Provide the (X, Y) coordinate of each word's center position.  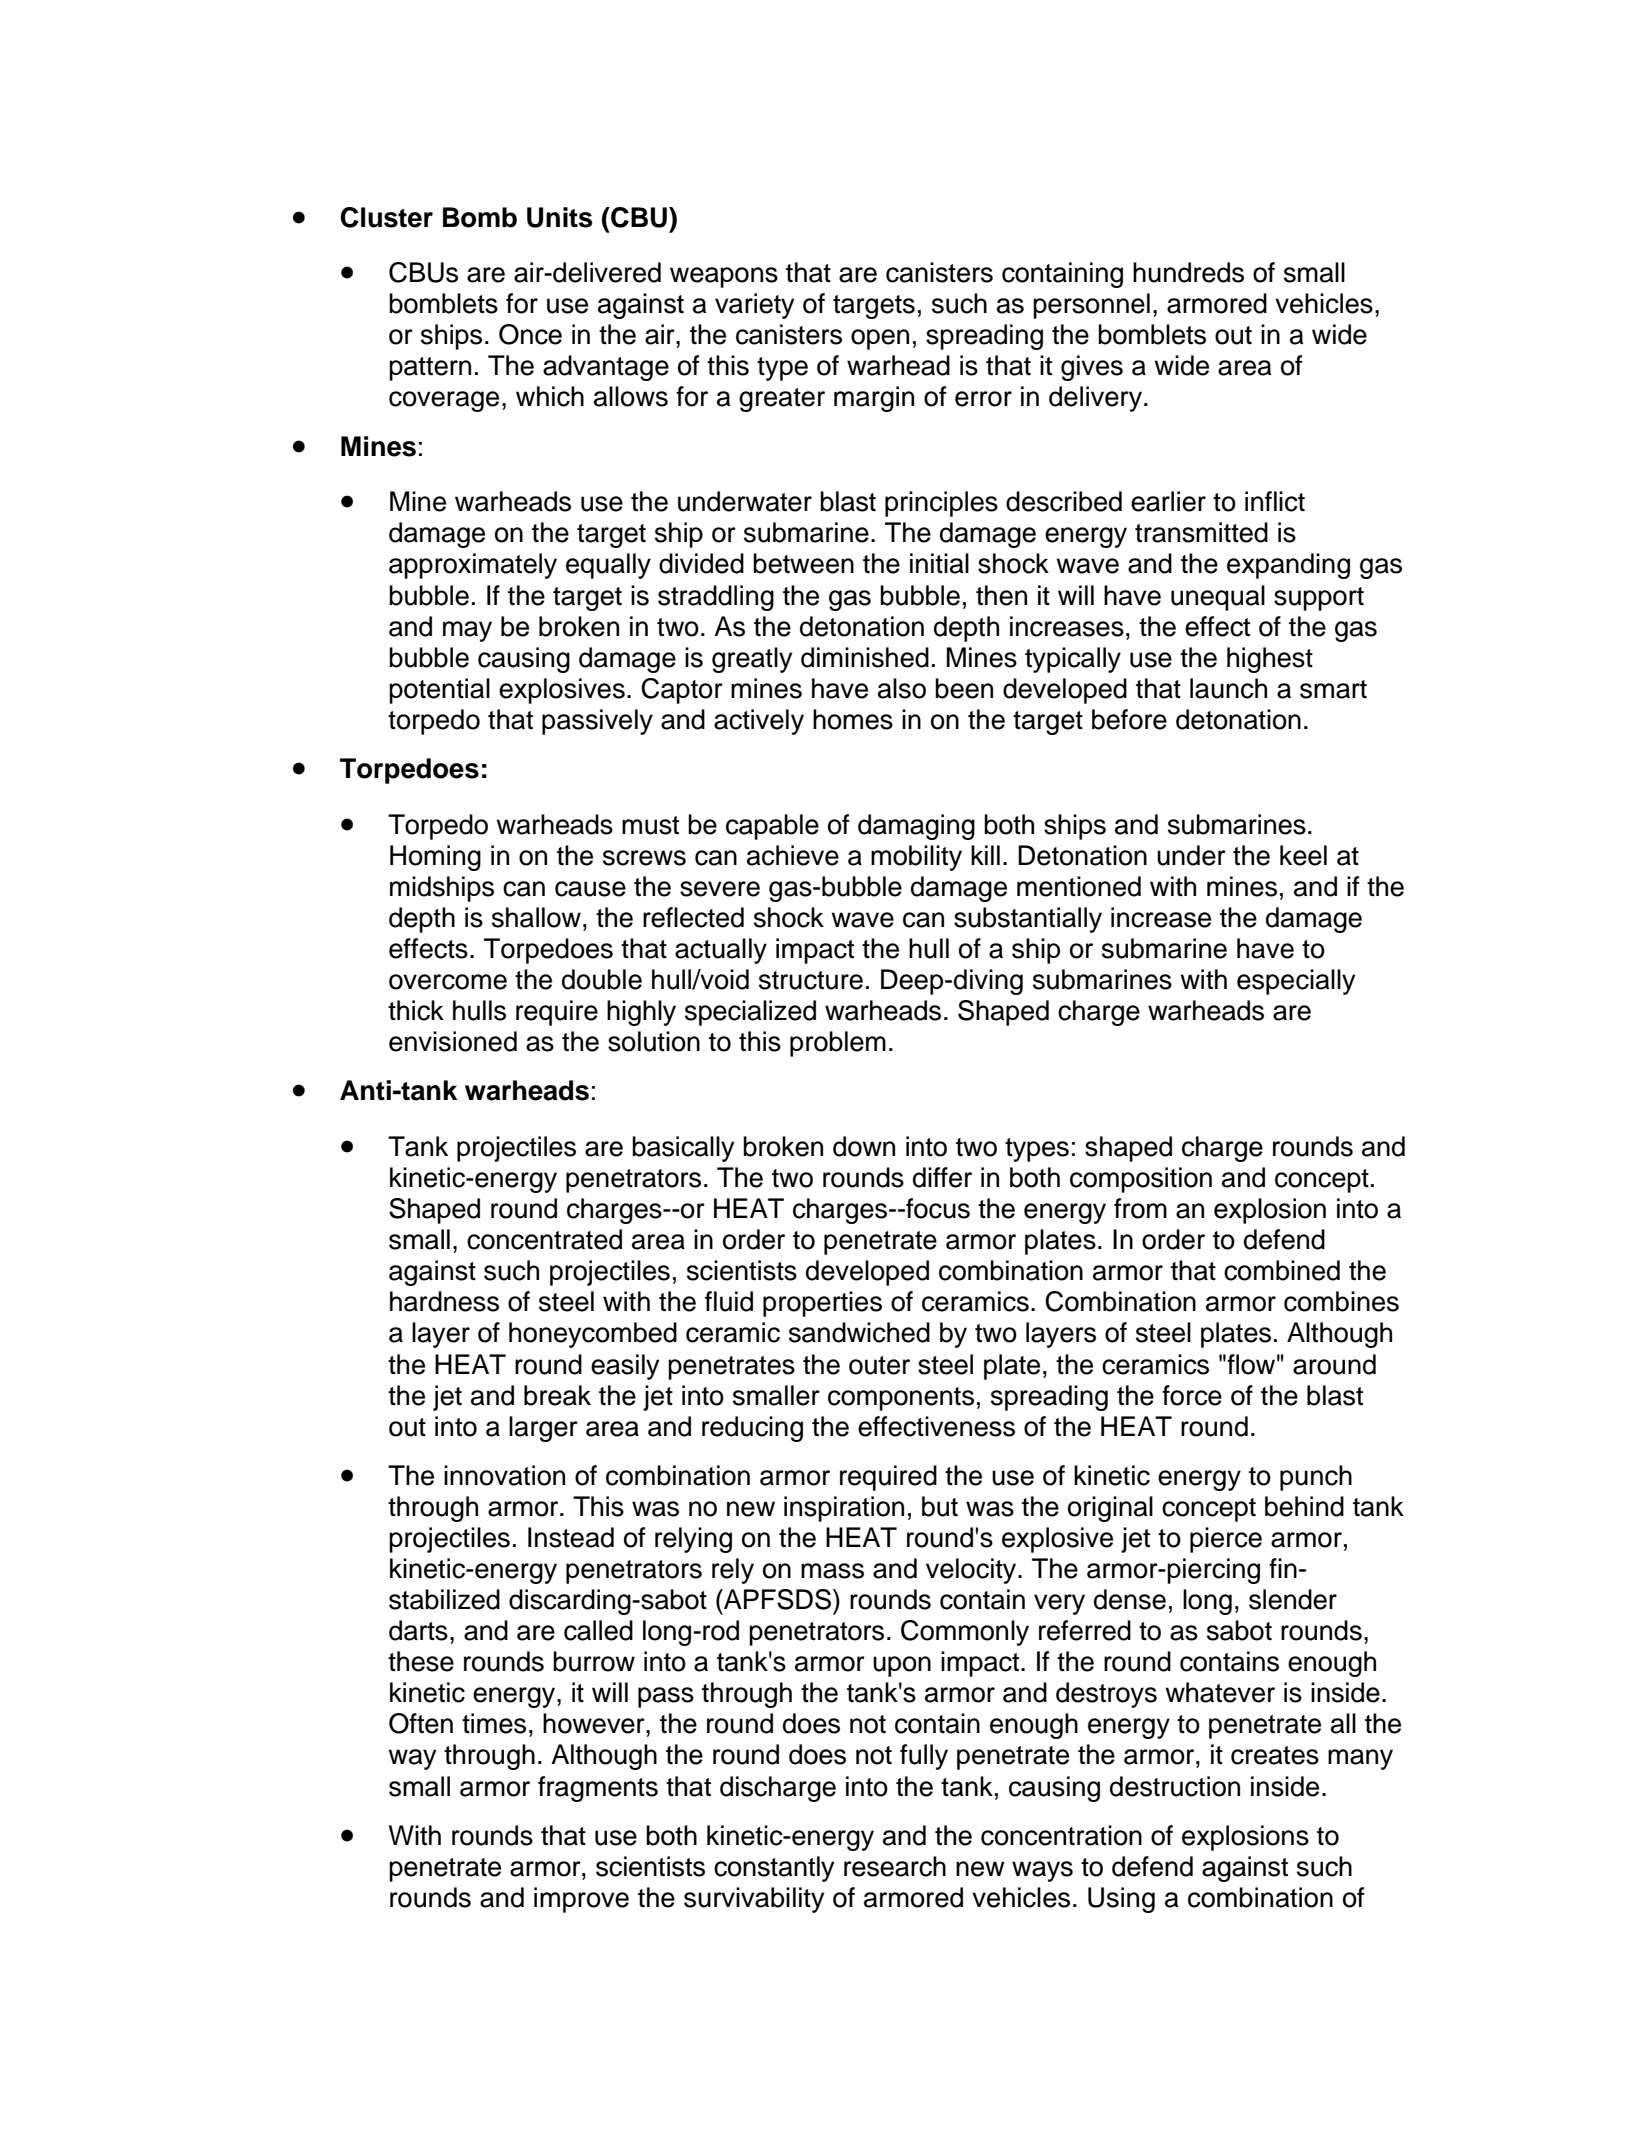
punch (1316, 1478)
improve (581, 1900)
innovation (504, 1475)
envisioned (453, 1041)
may (467, 631)
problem (838, 1044)
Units (559, 217)
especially (1296, 982)
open (880, 339)
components (901, 1399)
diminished (865, 657)
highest (1270, 660)
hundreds (1188, 272)
